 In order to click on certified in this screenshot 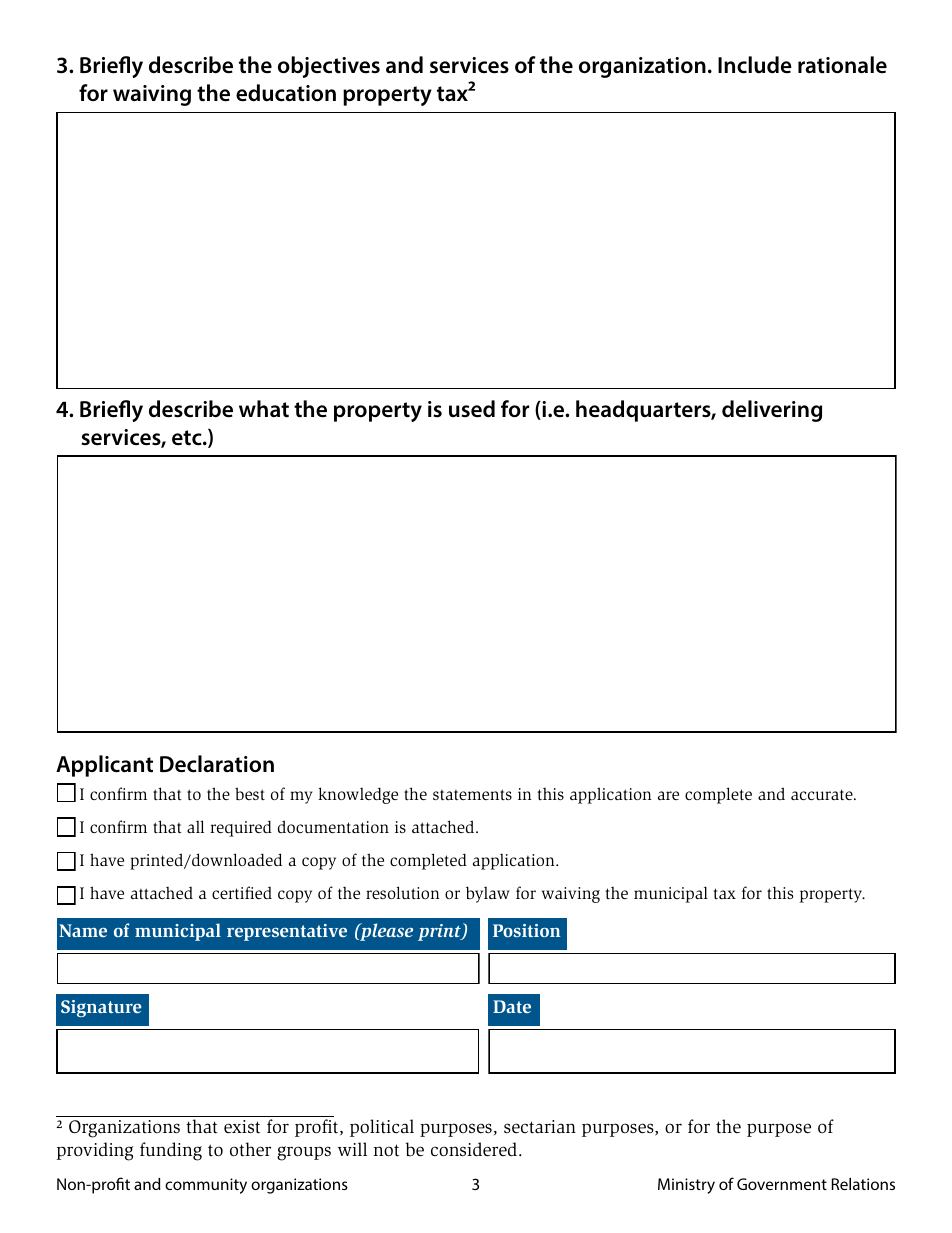, I will do `click(242, 892)`.
